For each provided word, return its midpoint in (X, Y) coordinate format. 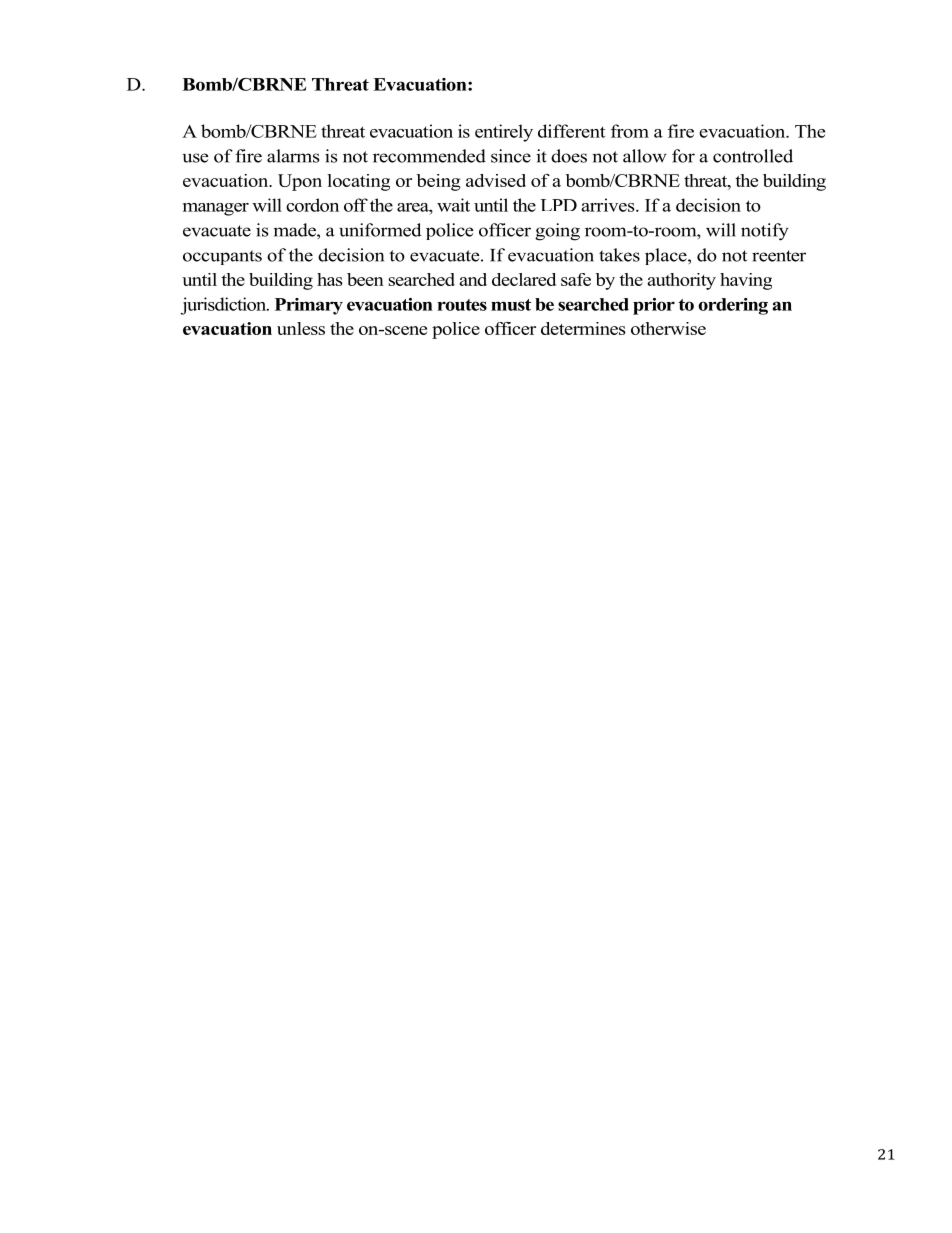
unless (301, 328)
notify (765, 232)
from (630, 131)
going (557, 232)
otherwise (668, 328)
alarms (293, 156)
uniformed (380, 230)
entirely (504, 133)
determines (583, 328)
